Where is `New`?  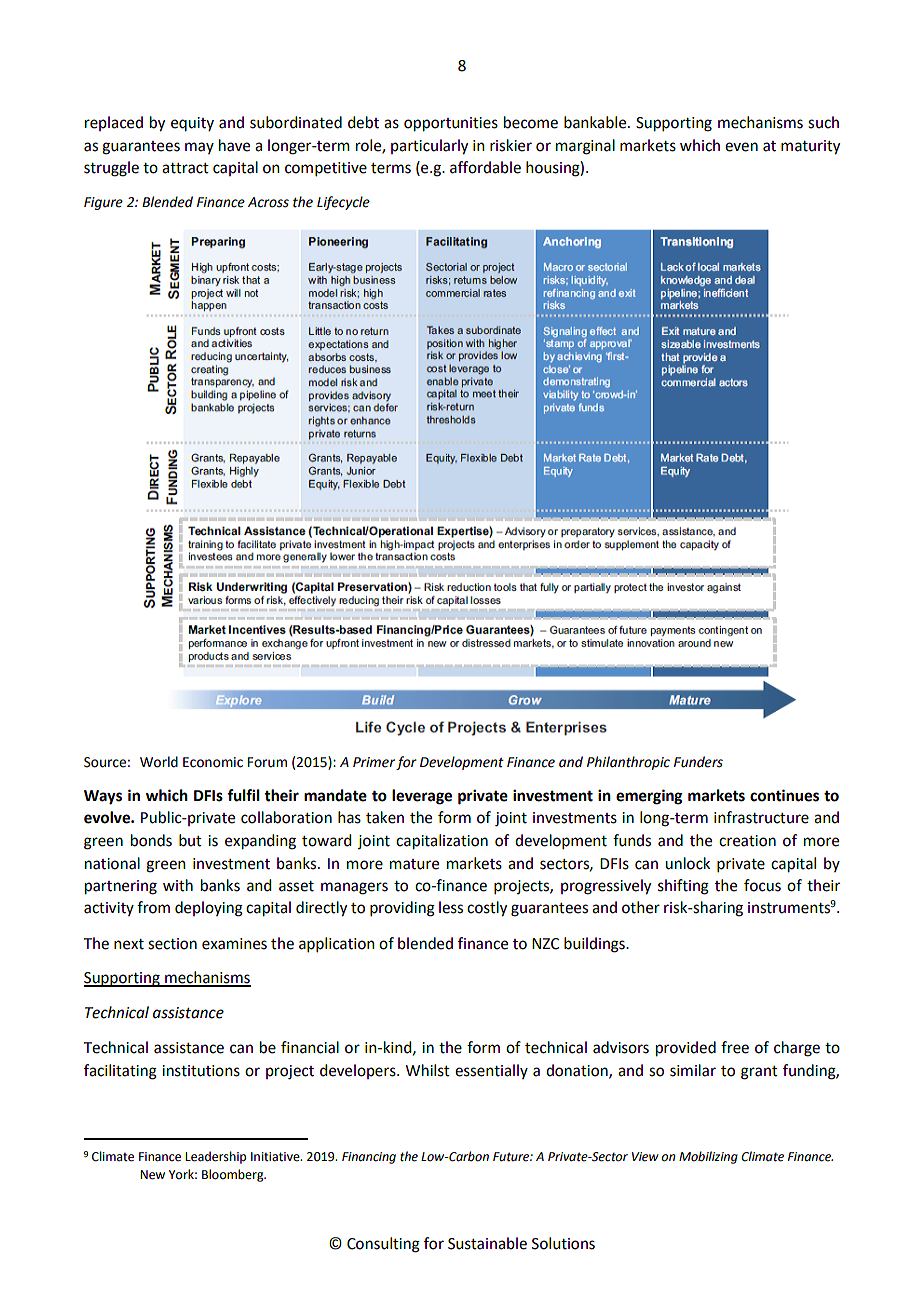
New is located at coordinates (152, 1175).
